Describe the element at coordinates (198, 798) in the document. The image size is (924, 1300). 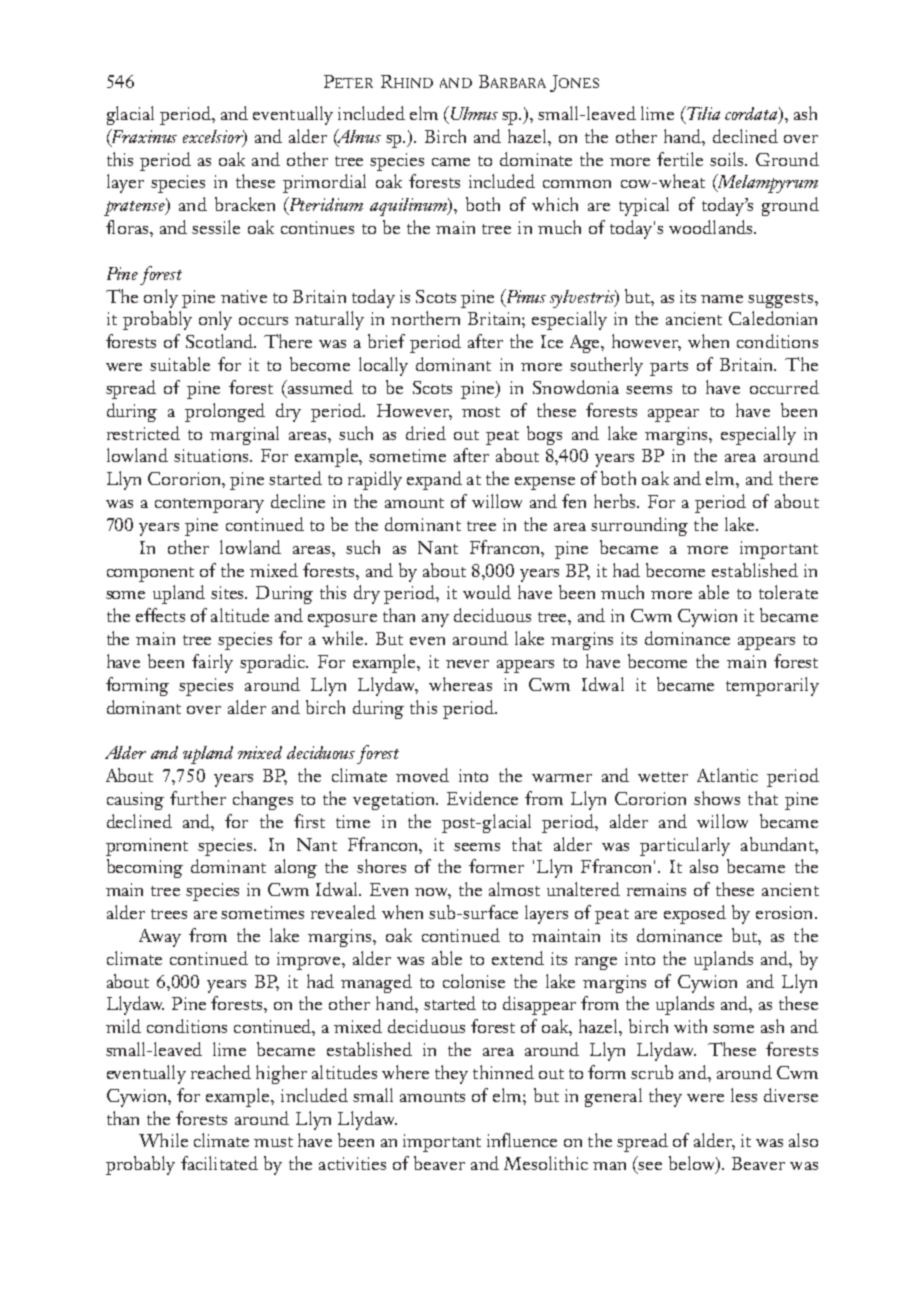
I see `further` at that location.
